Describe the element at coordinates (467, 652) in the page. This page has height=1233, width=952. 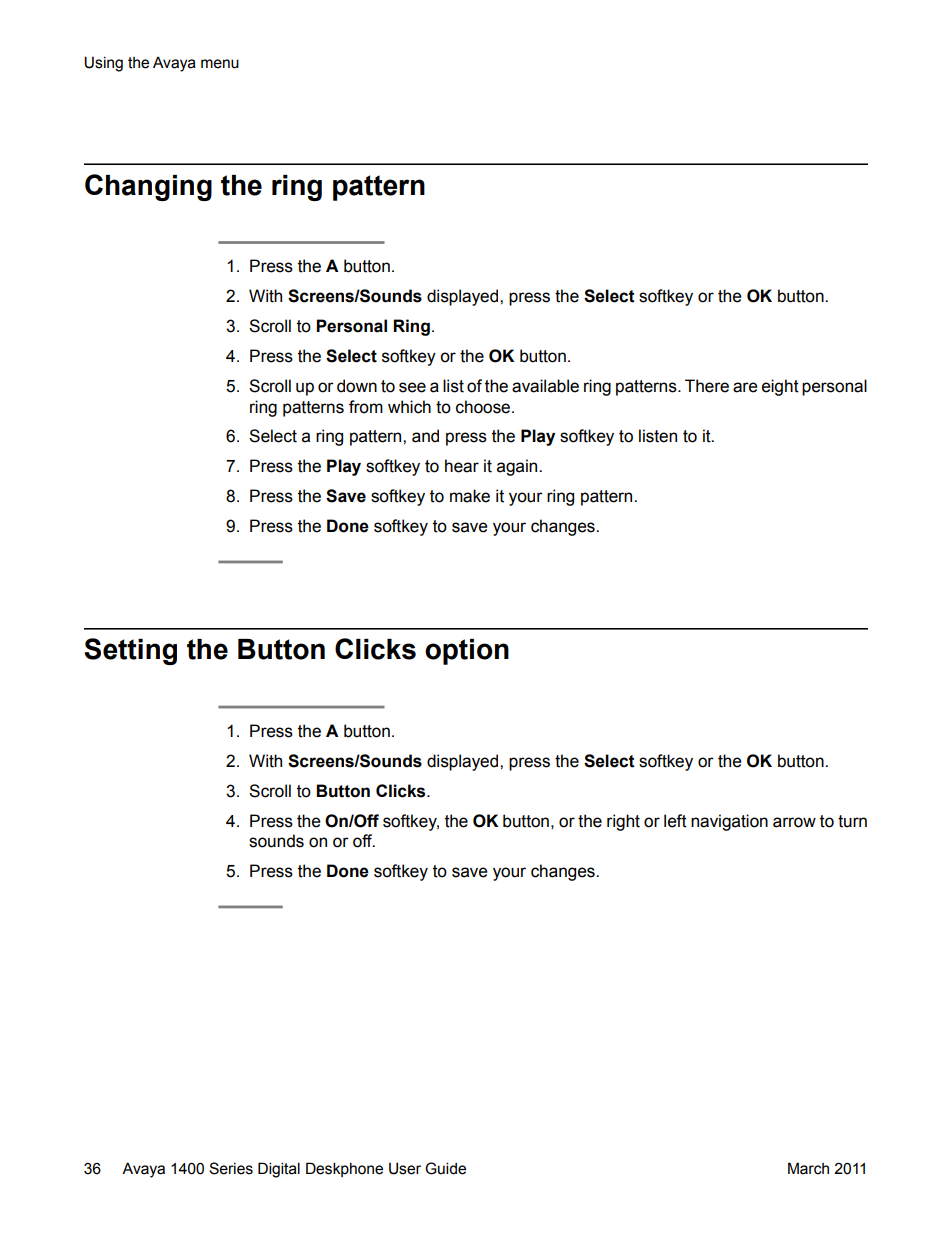
I see `option` at that location.
